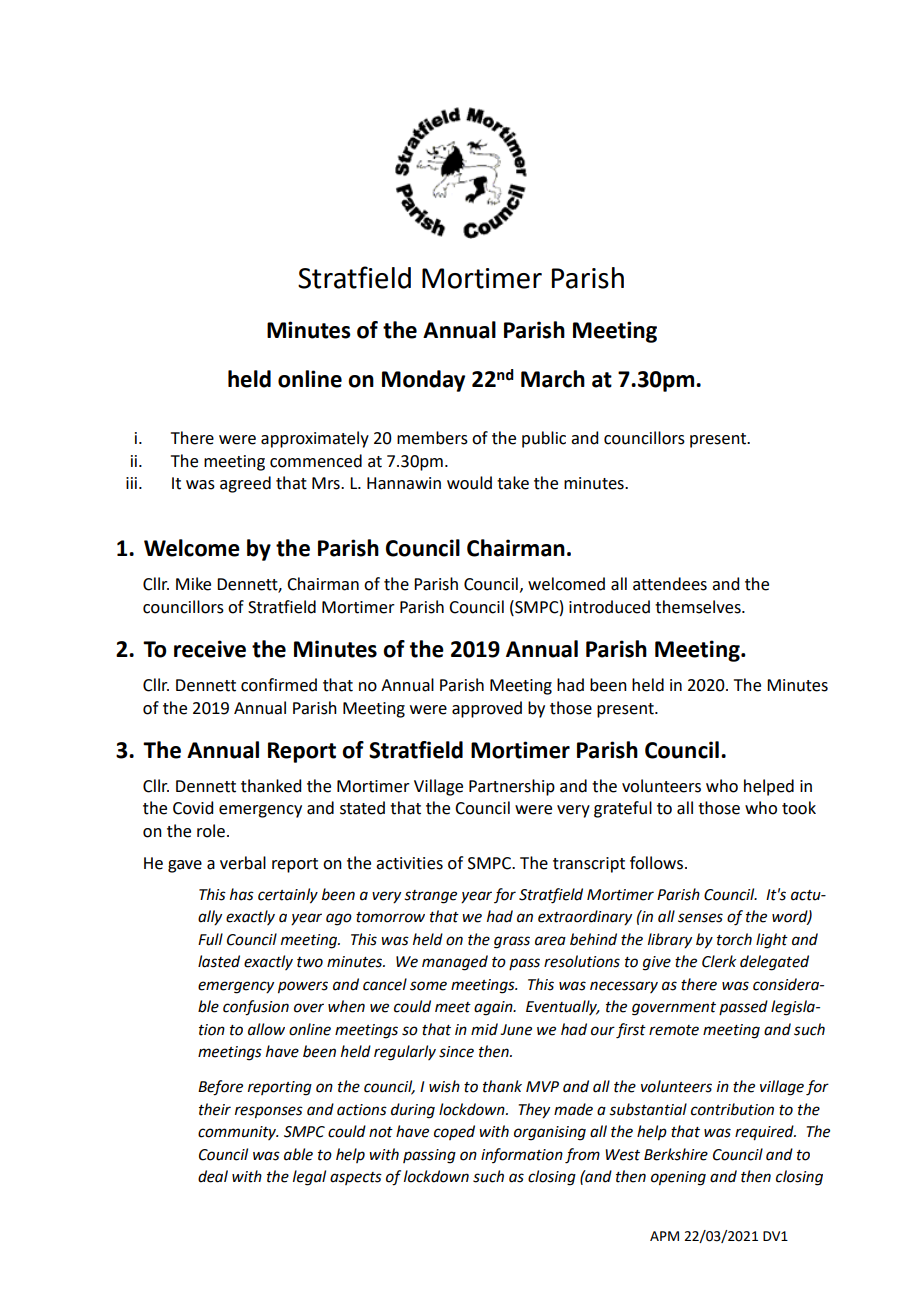 This image has height=1308, width=924. I want to click on approximately, so click(315, 439).
